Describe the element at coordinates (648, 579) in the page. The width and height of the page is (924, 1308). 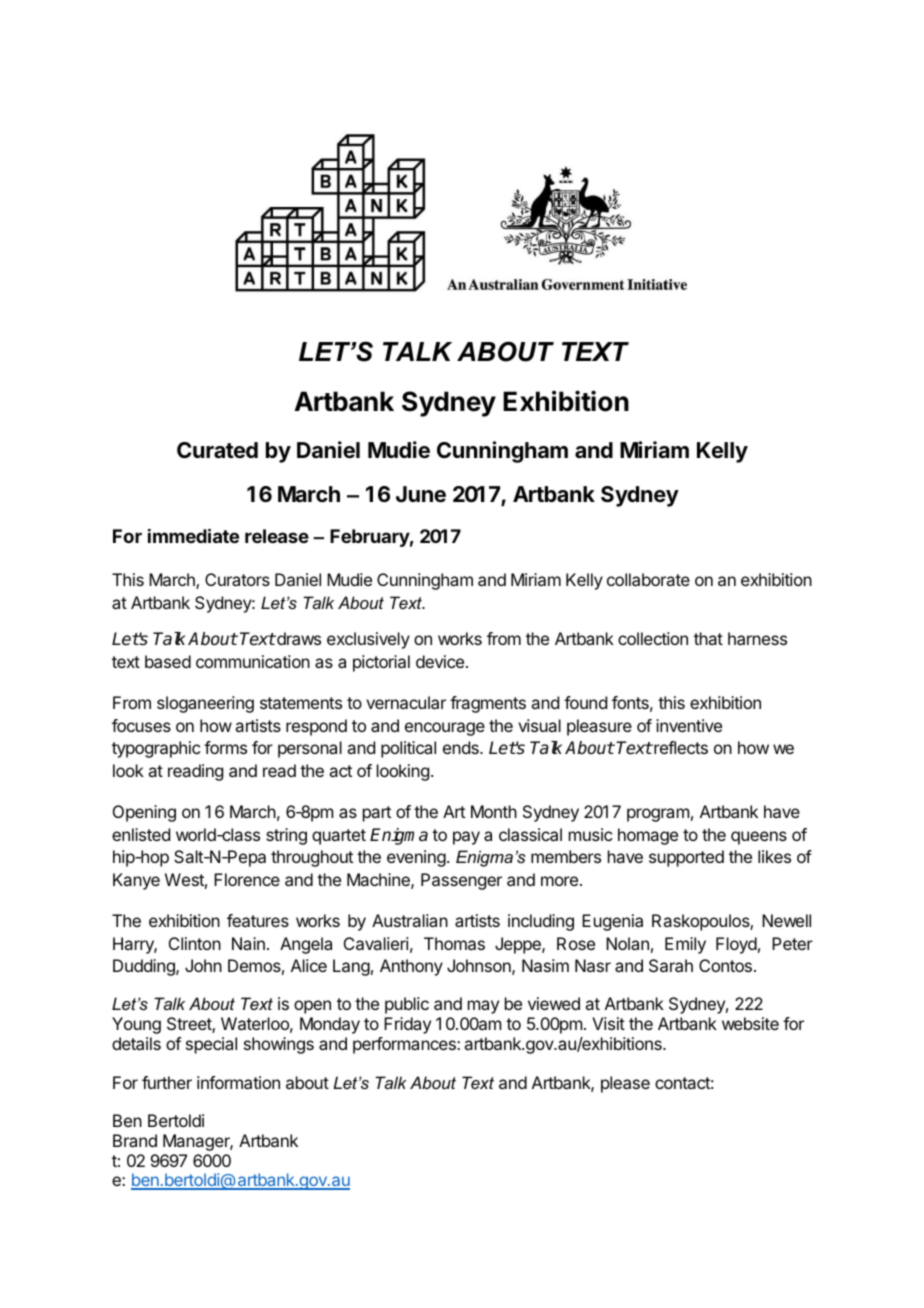
I see `collaborate` at that location.
